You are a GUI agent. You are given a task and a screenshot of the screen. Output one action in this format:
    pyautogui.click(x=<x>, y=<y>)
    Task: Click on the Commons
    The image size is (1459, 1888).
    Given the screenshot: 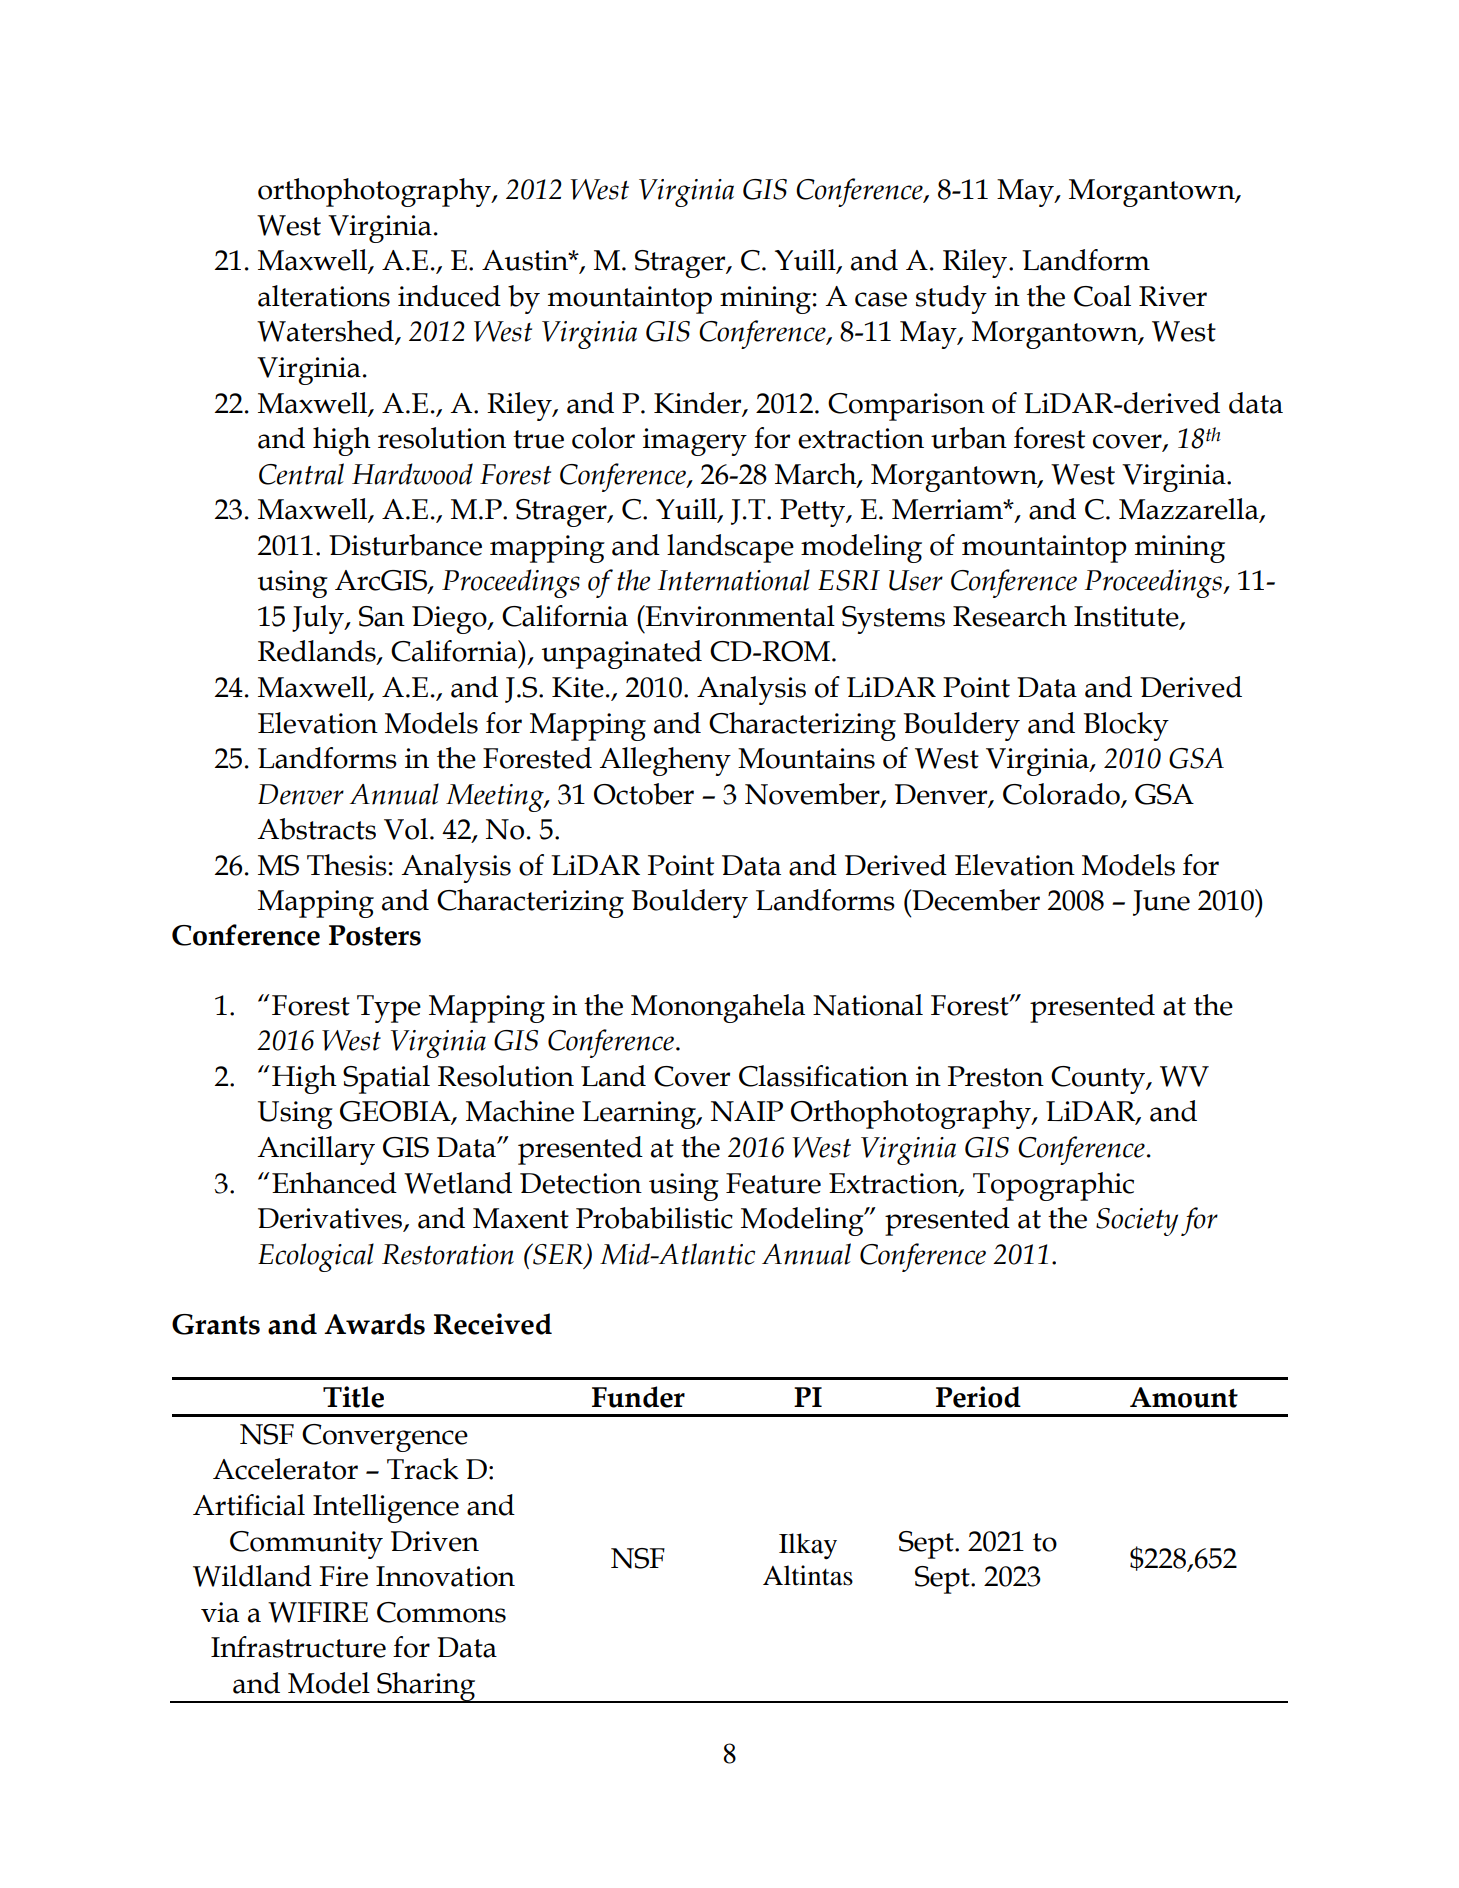 What is the action you would take?
    pyautogui.click(x=441, y=1612)
